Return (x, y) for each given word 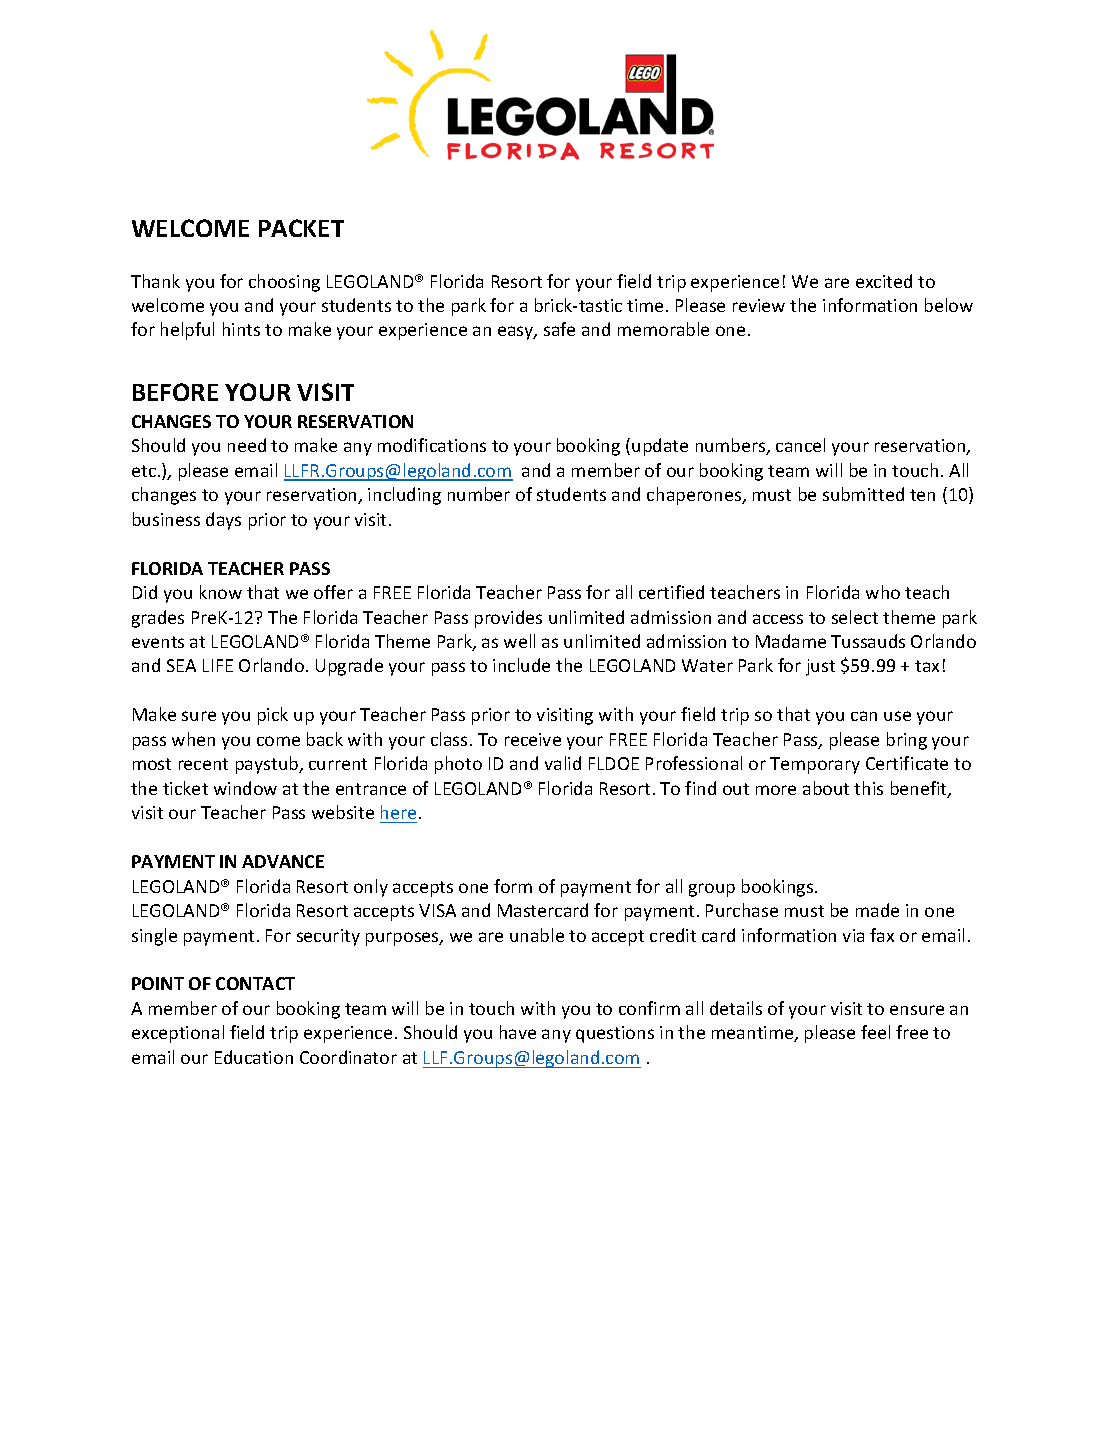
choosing (284, 283)
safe (559, 329)
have (518, 1032)
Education (254, 1057)
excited (884, 281)
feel (875, 1032)
